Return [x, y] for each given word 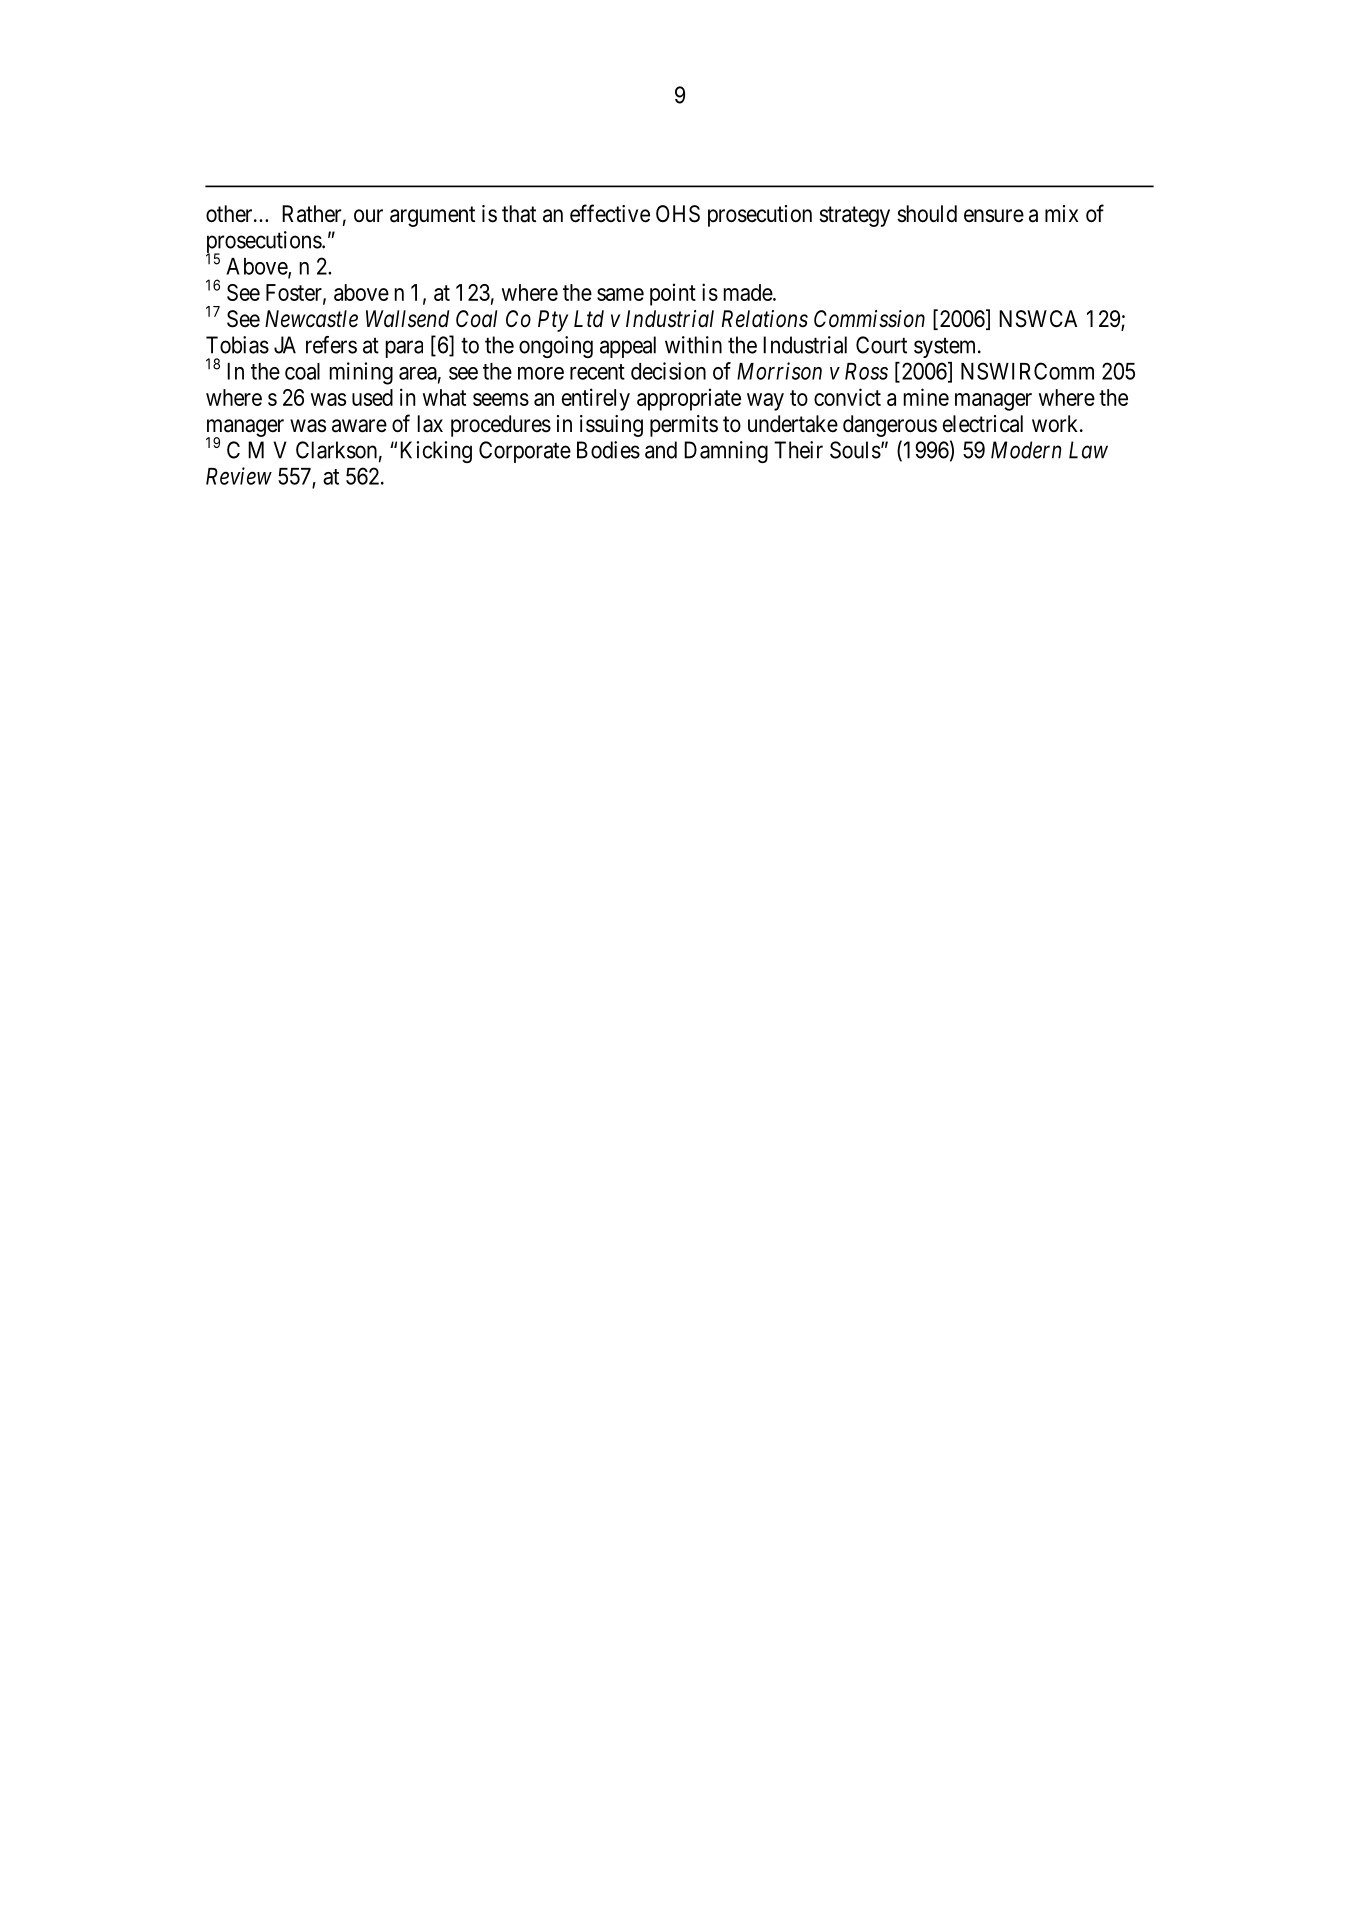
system [946, 348]
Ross [866, 371]
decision [668, 371]
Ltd [589, 319]
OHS [678, 214]
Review [239, 476]
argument [432, 216]
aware [359, 426]
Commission [869, 319]
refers [331, 345]
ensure [994, 216]
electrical [983, 424]
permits [684, 426]
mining [361, 373]
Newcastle [311, 319]
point [673, 294]
